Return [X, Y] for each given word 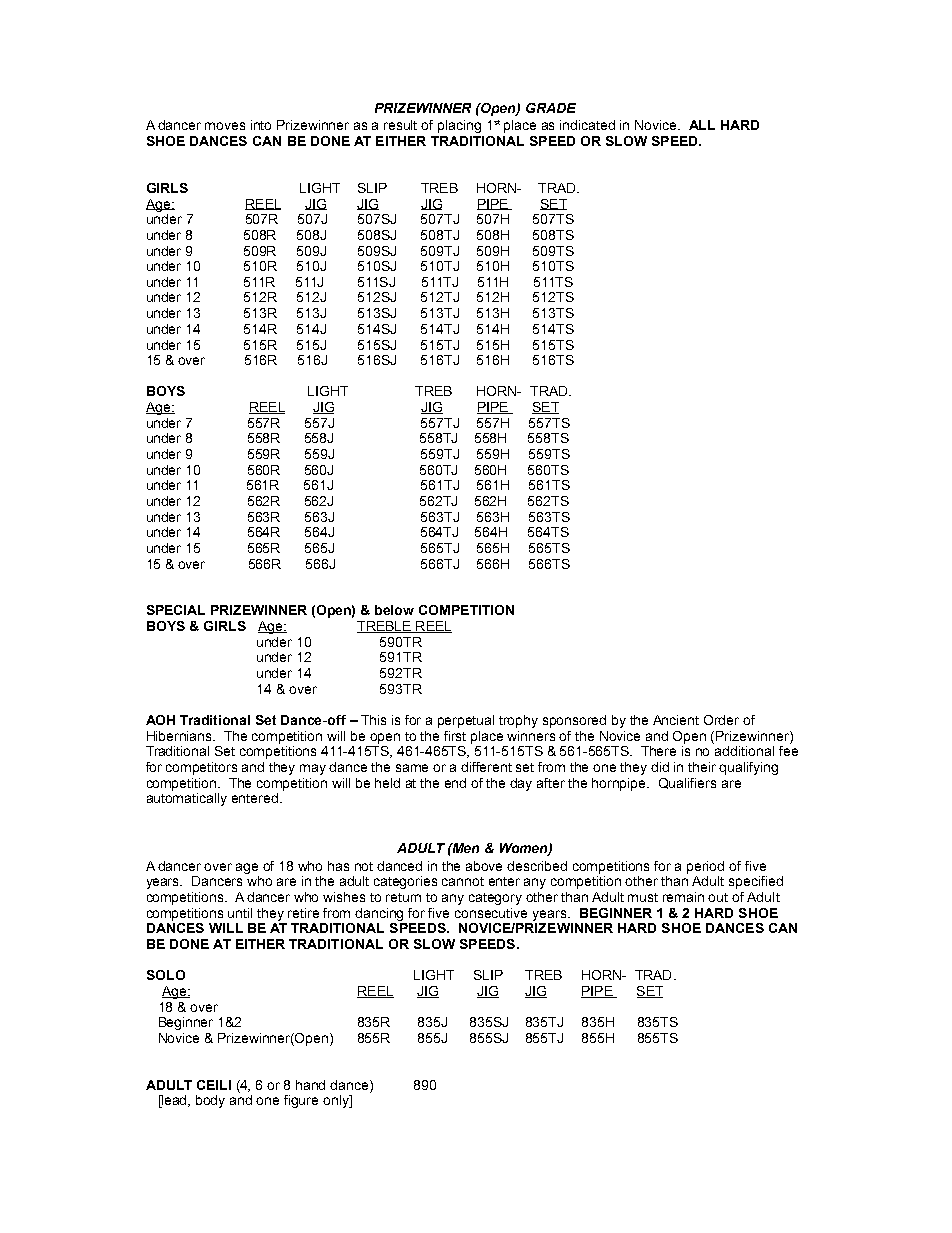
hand [310, 1085]
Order [721, 720]
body [210, 1101]
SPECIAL [176, 610]
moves [225, 126]
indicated [587, 125]
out [718, 897]
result [400, 125]
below [394, 610]
